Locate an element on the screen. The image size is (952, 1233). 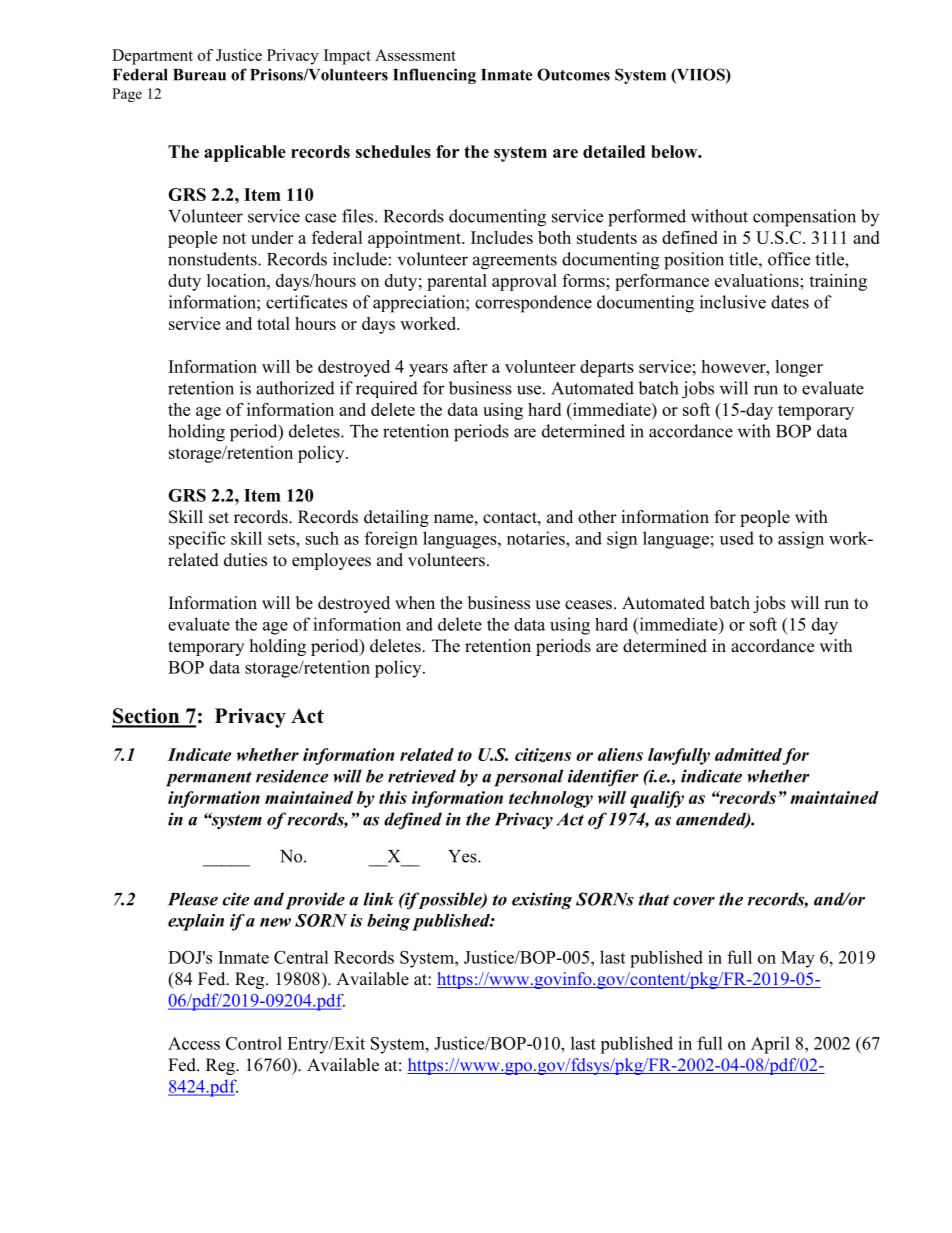
correspondence is located at coordinates (533, 304).
